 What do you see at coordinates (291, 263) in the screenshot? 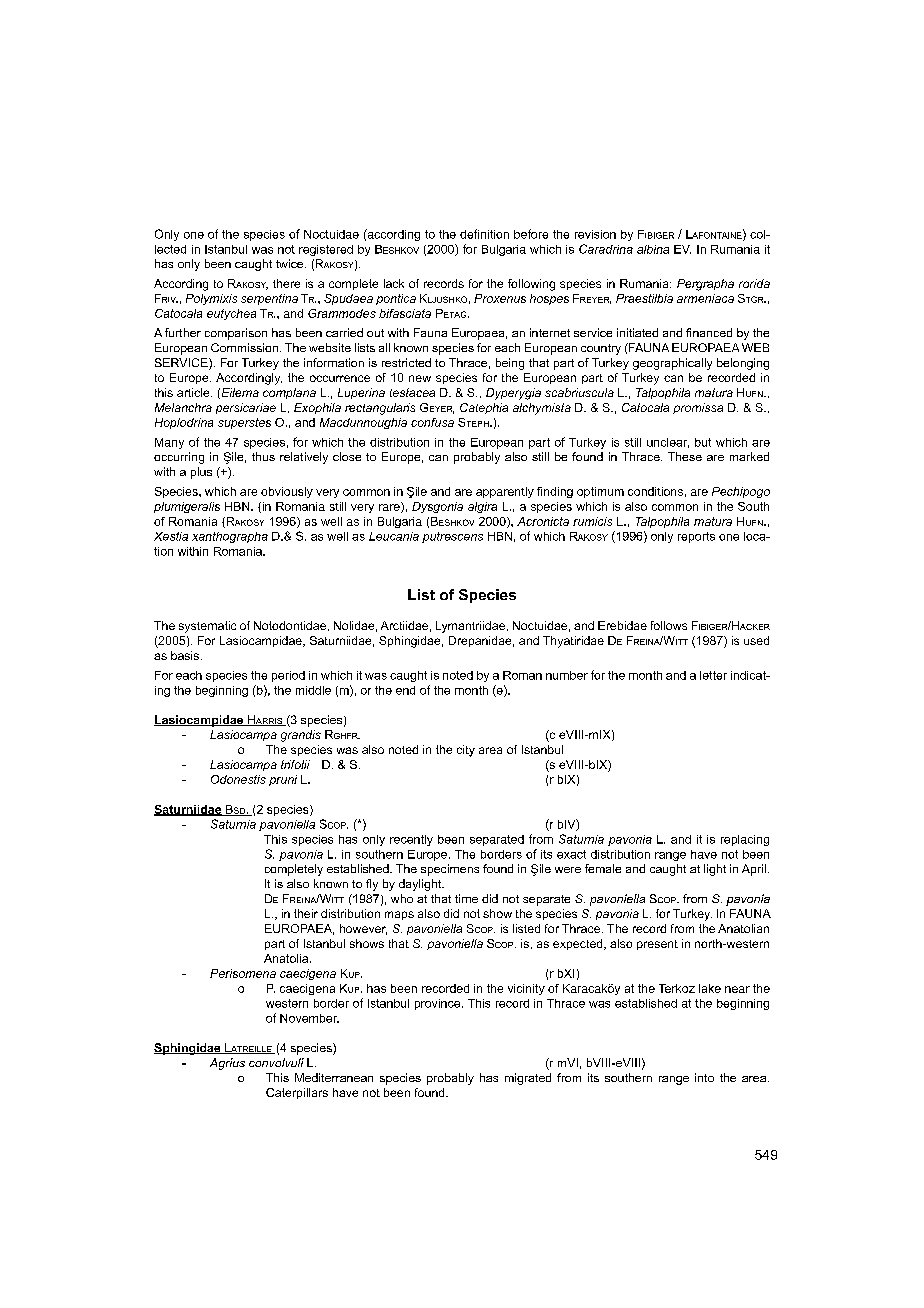
I see `twice` at bounding box center [291, 263].
